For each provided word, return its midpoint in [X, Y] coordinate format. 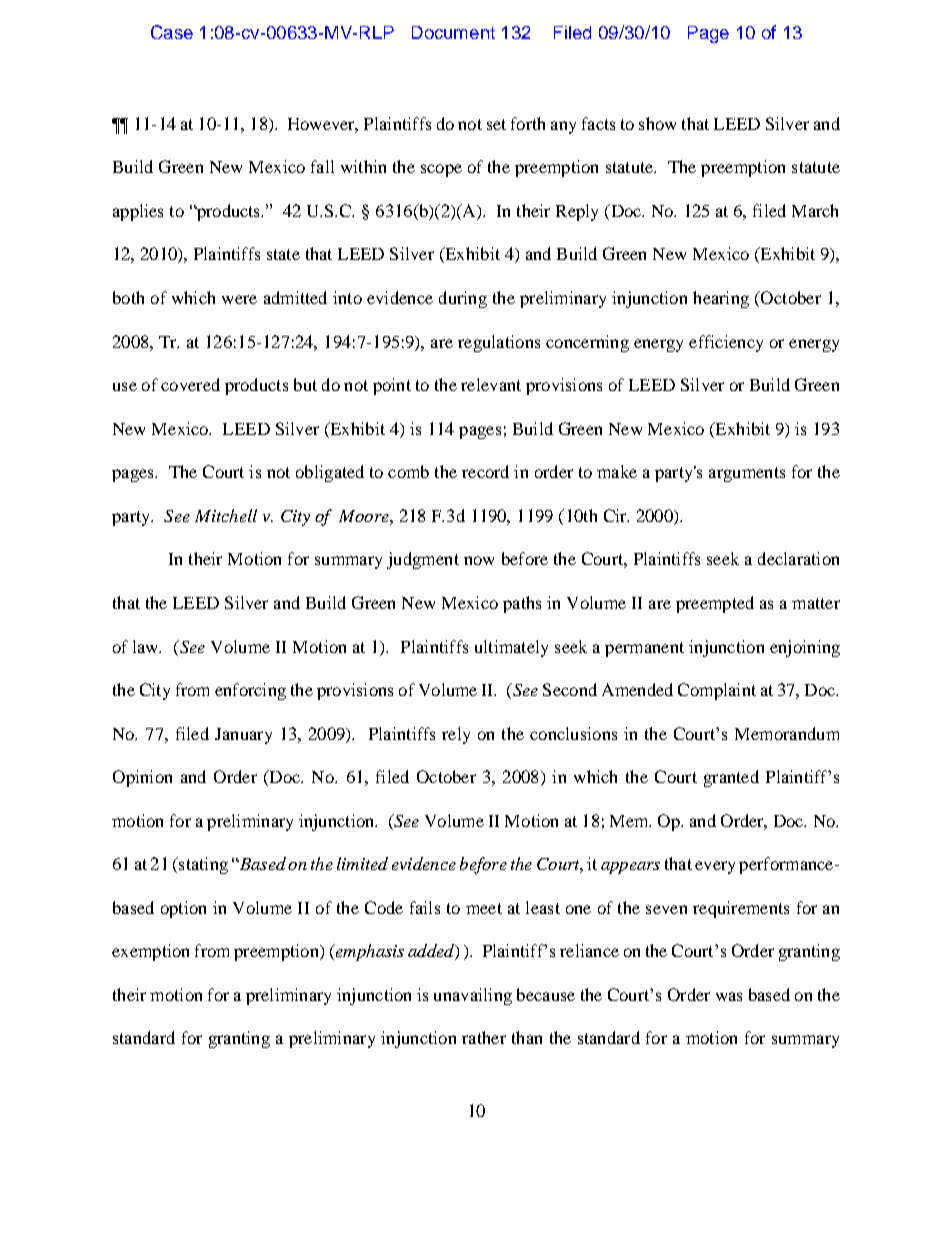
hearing [721, 299]
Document [453, 32]
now [479, 560]
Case [172, 32]
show [657, 123]
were [239, 299]
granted [731, 778]
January [243, 736]
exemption [150, 952]
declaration [798, 558]
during [463, 299]
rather [484, 1037]
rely [456, 735]
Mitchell [226, 515]
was [729, 996]
